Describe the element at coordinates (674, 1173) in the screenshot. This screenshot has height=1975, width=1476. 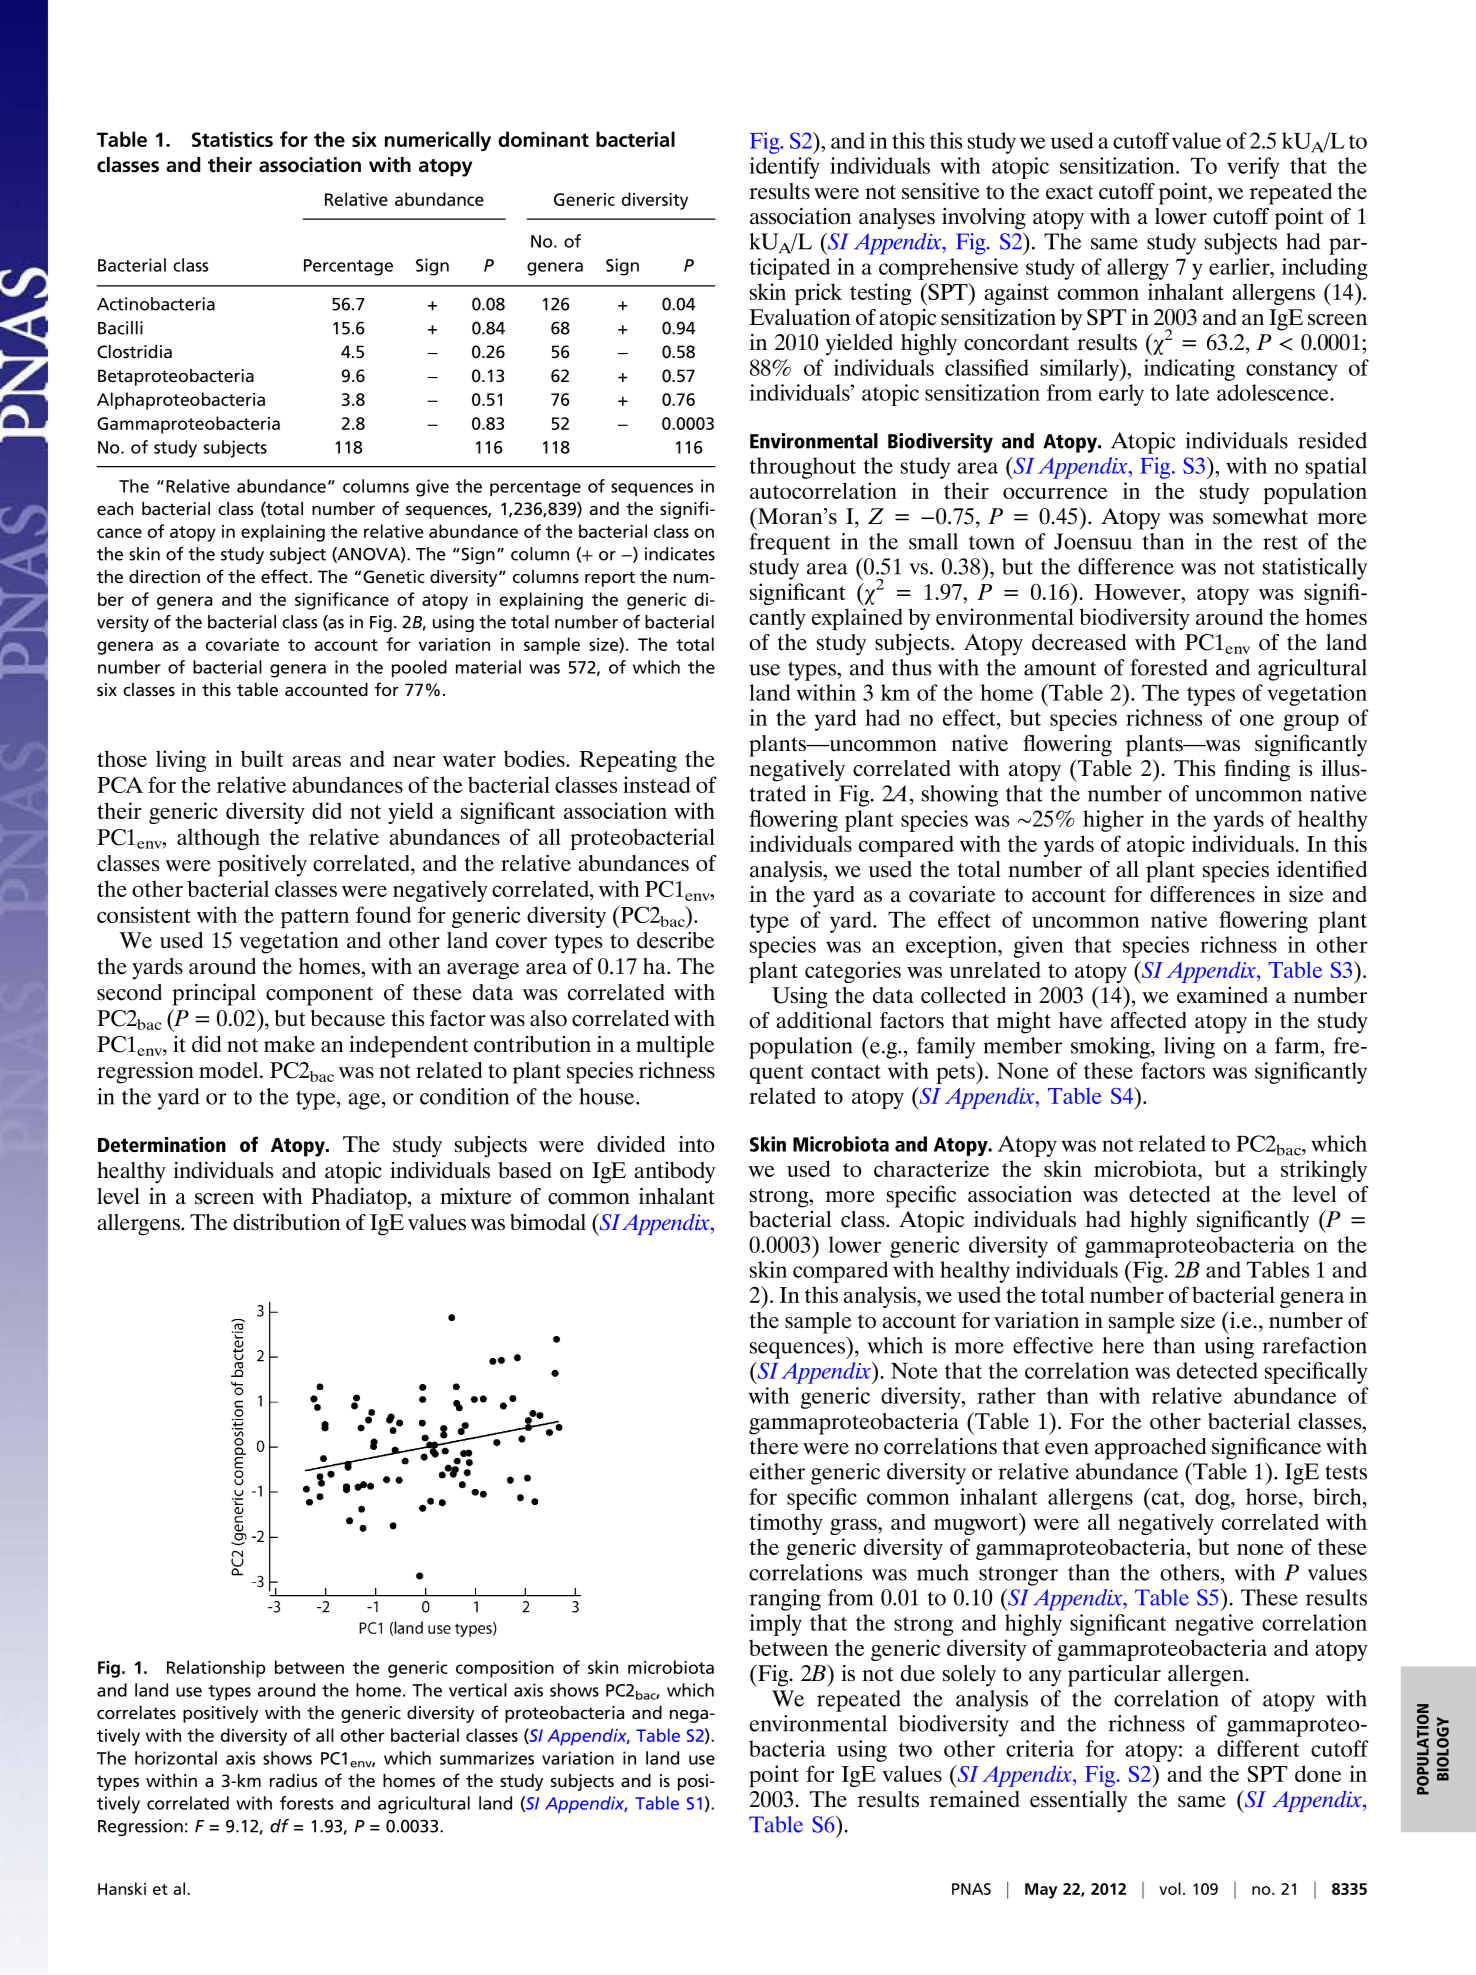
I see `antibody` at that location.
